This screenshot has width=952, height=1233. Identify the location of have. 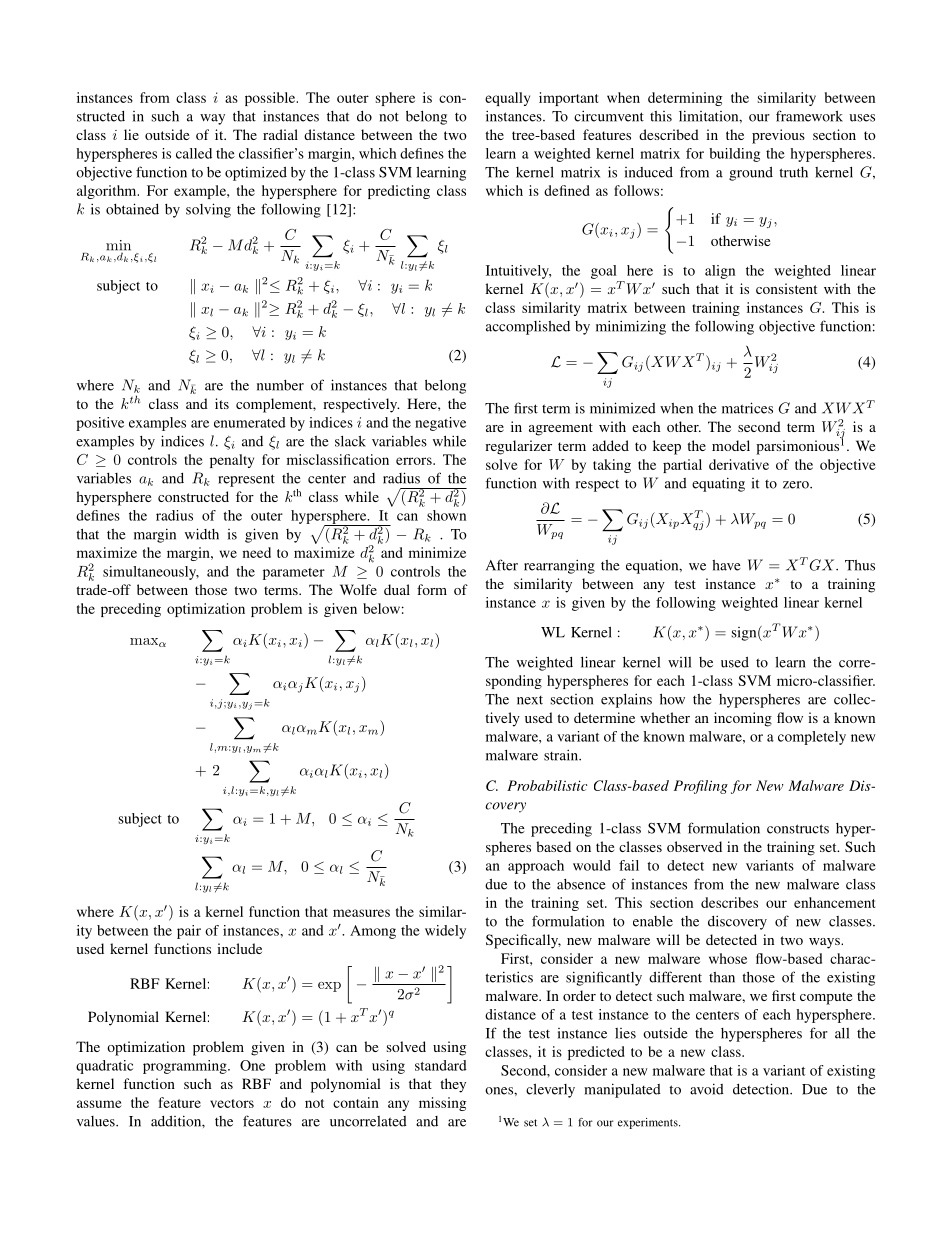
(726, 565).
